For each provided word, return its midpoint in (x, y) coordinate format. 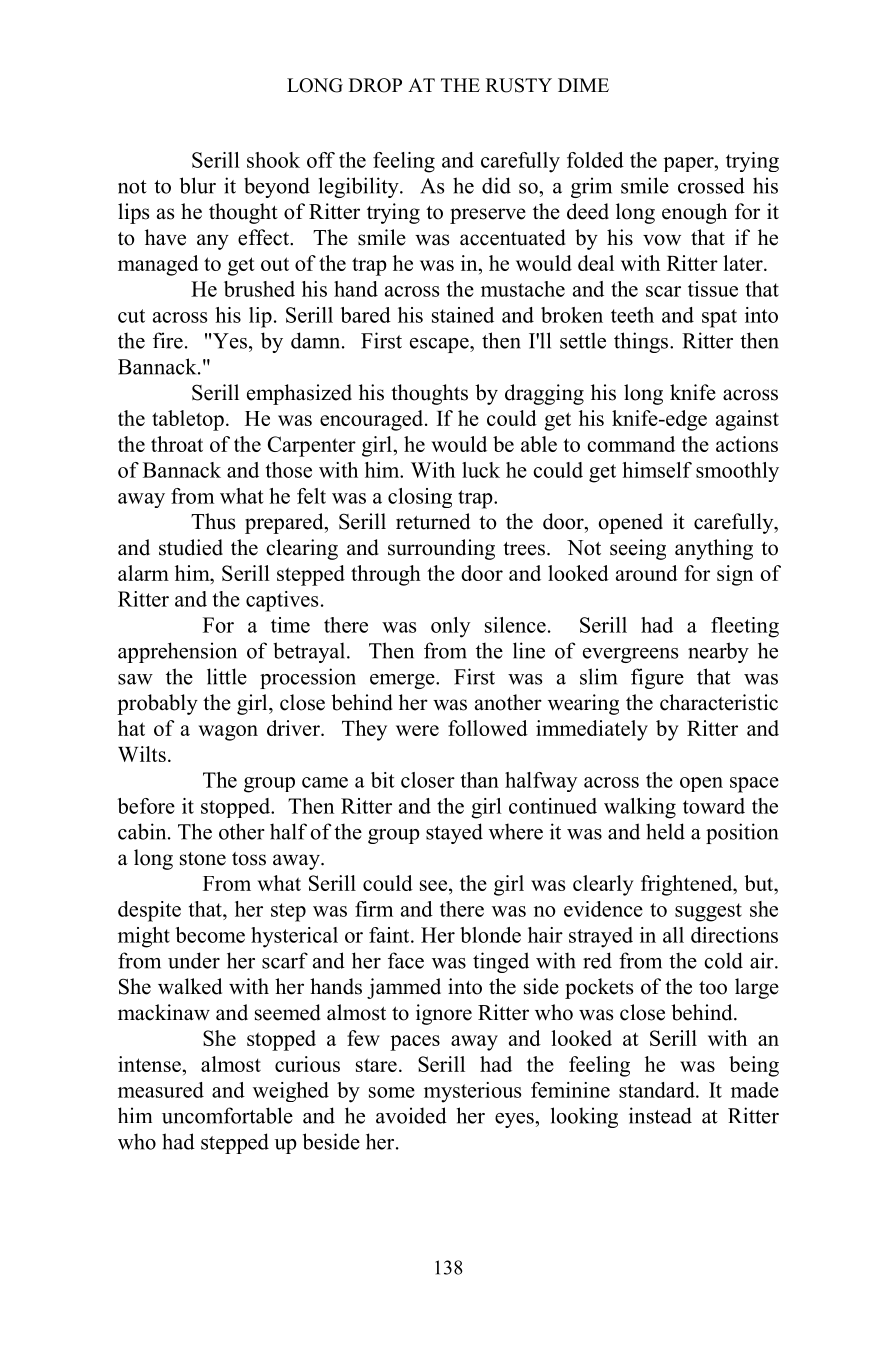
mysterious (472, 1092)
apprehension (177, 652)
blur (198, 185)
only (450, 627)
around (647, 573)
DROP (375, 85)
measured (161, 1090)
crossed (711, 185)
